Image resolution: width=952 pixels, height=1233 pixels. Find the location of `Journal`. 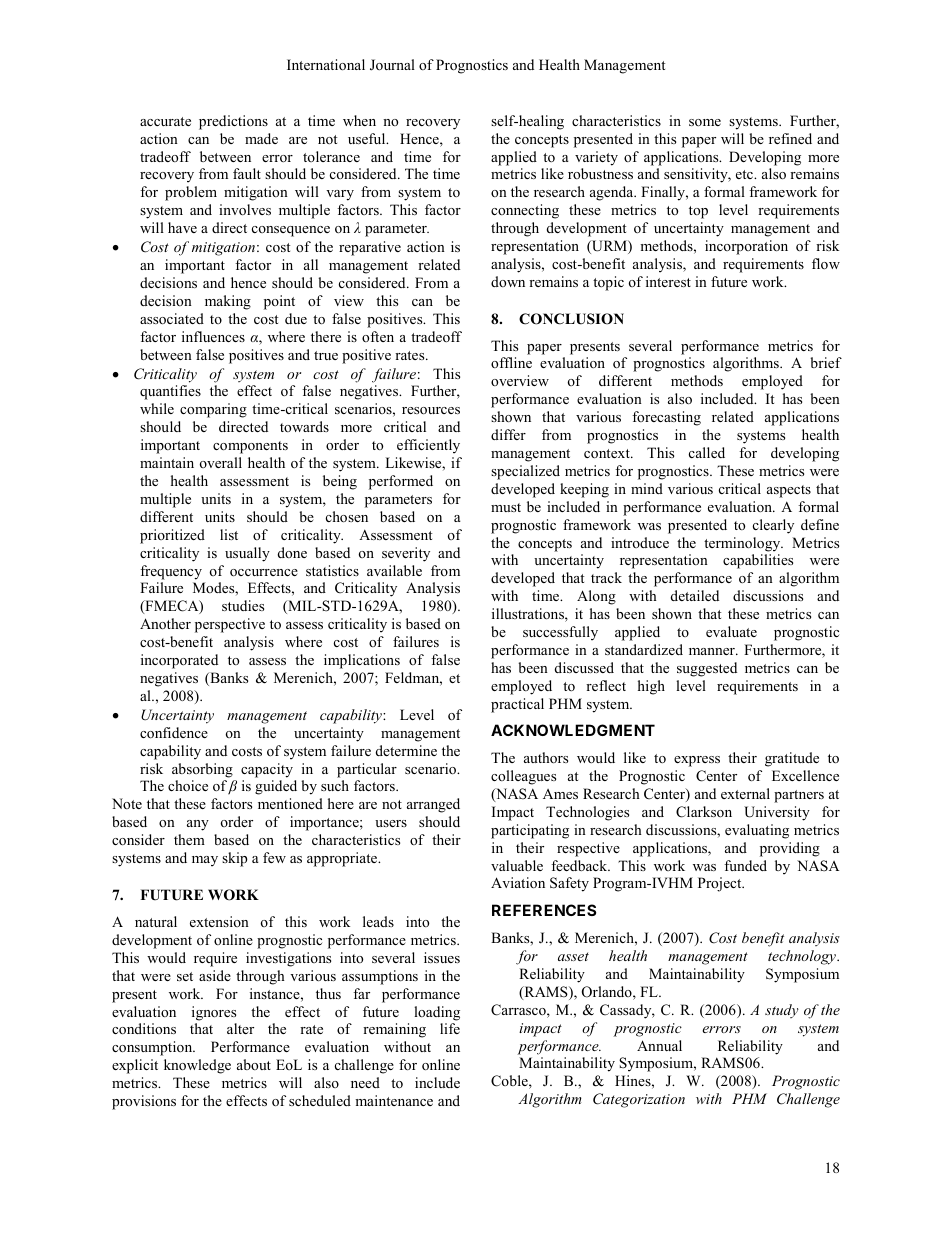

Journal is located at coordinates (392, 65).
